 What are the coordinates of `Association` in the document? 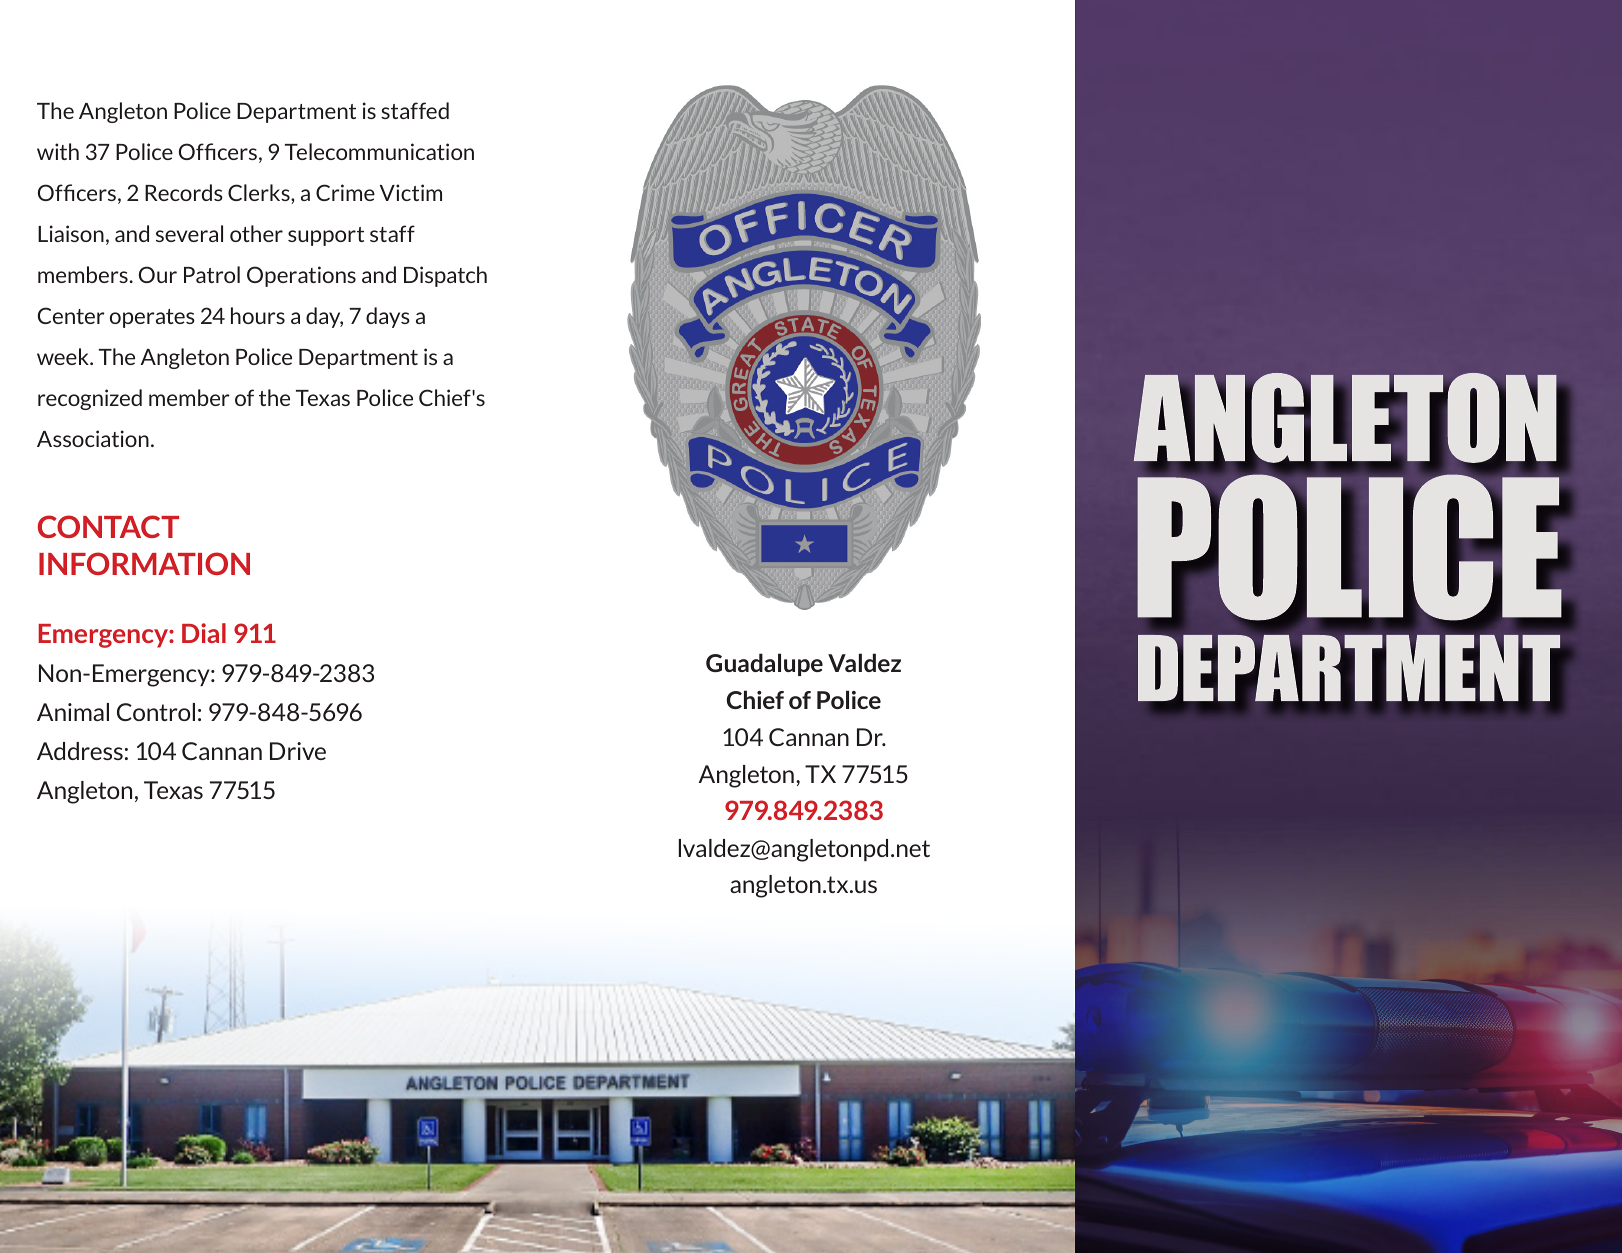 It's located at (93, 438).
